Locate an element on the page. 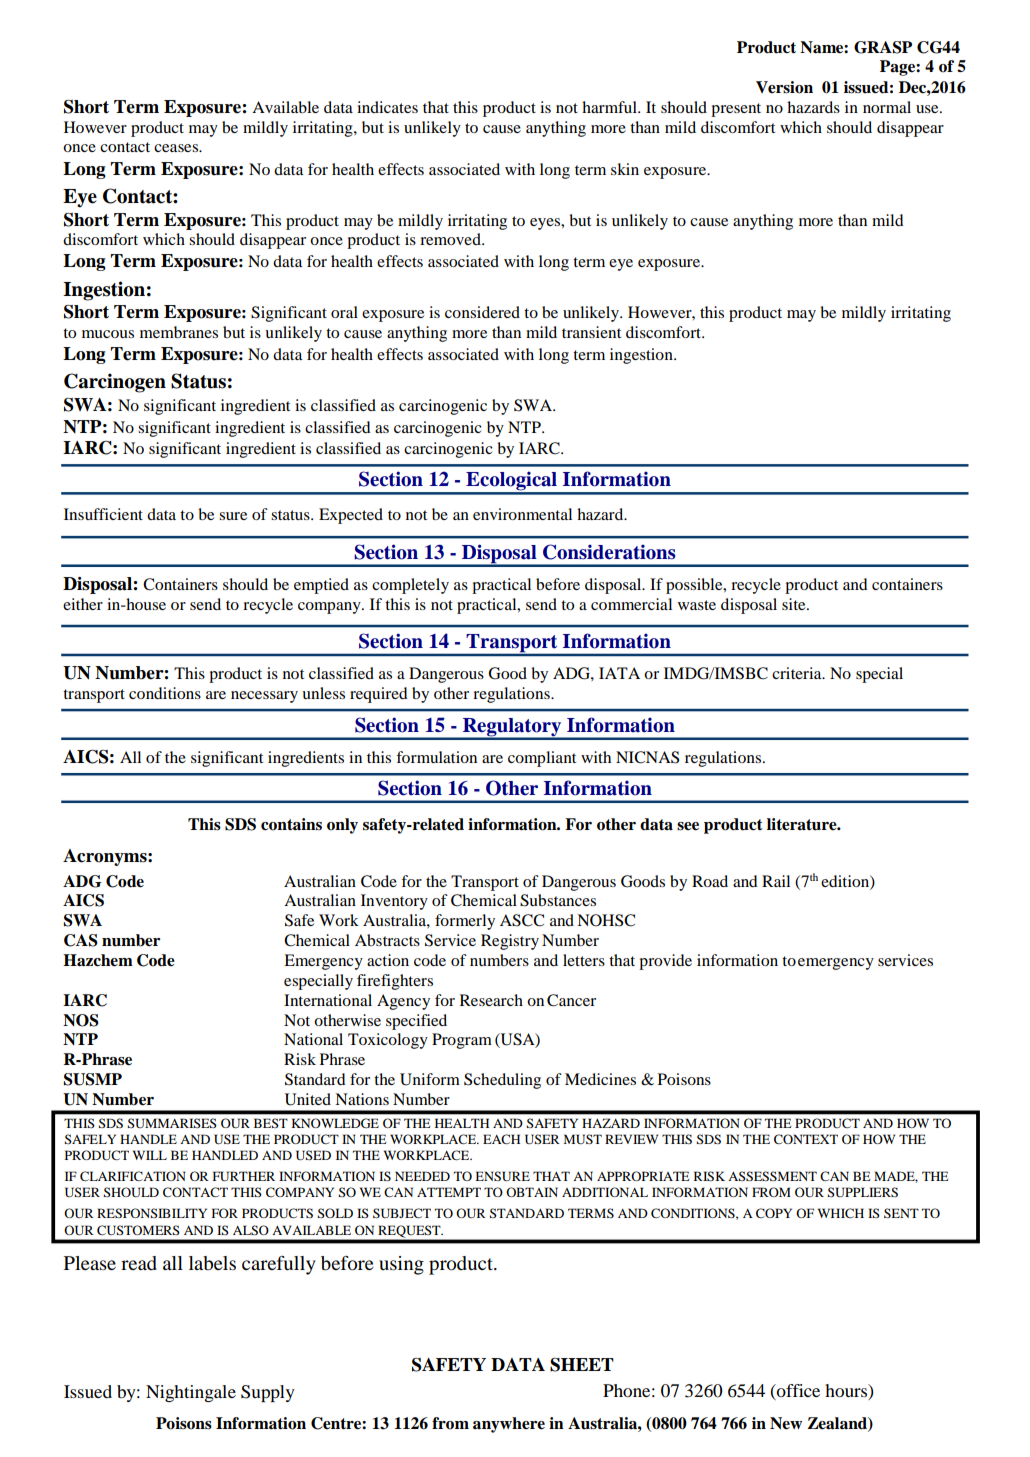  CONTEXT is located at coordinates (806, 1139).
